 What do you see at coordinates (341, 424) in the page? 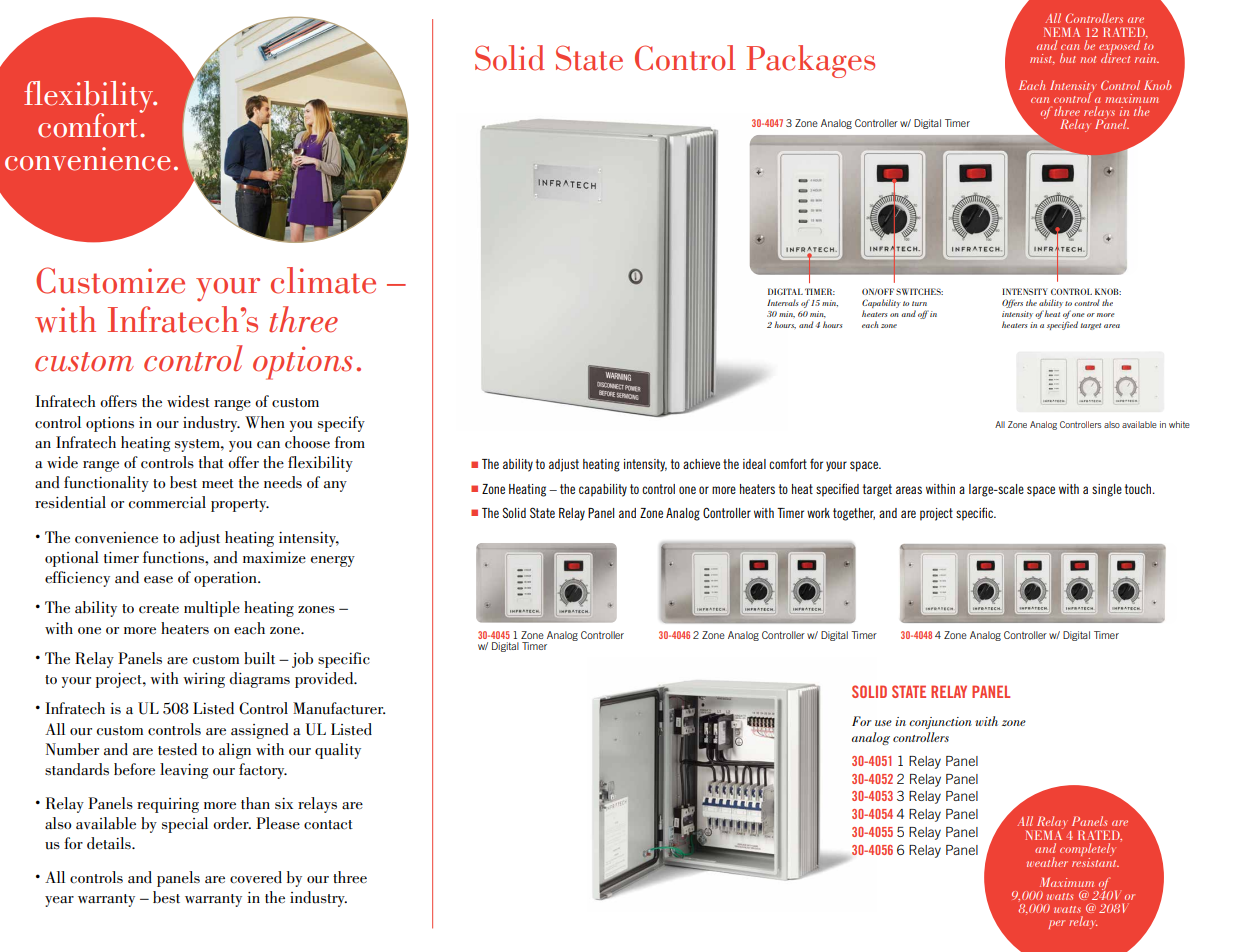
I see `specify` at bounding box center [341, 424].
